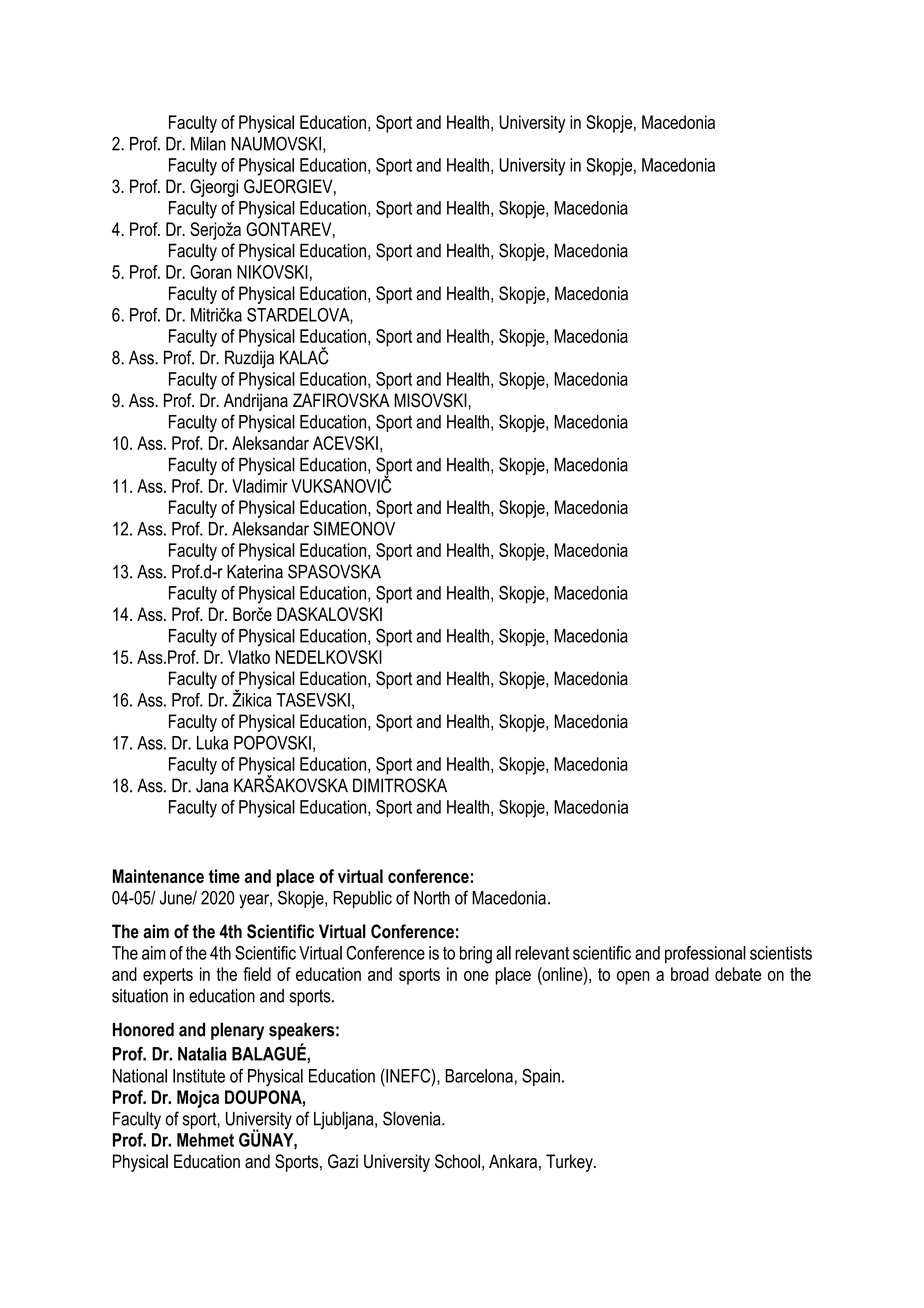 This page has height=1308, width=924. What do you see at coordinates (158, 876) in the page?
I see `Maintenance` at bounding box center [158, 876].
